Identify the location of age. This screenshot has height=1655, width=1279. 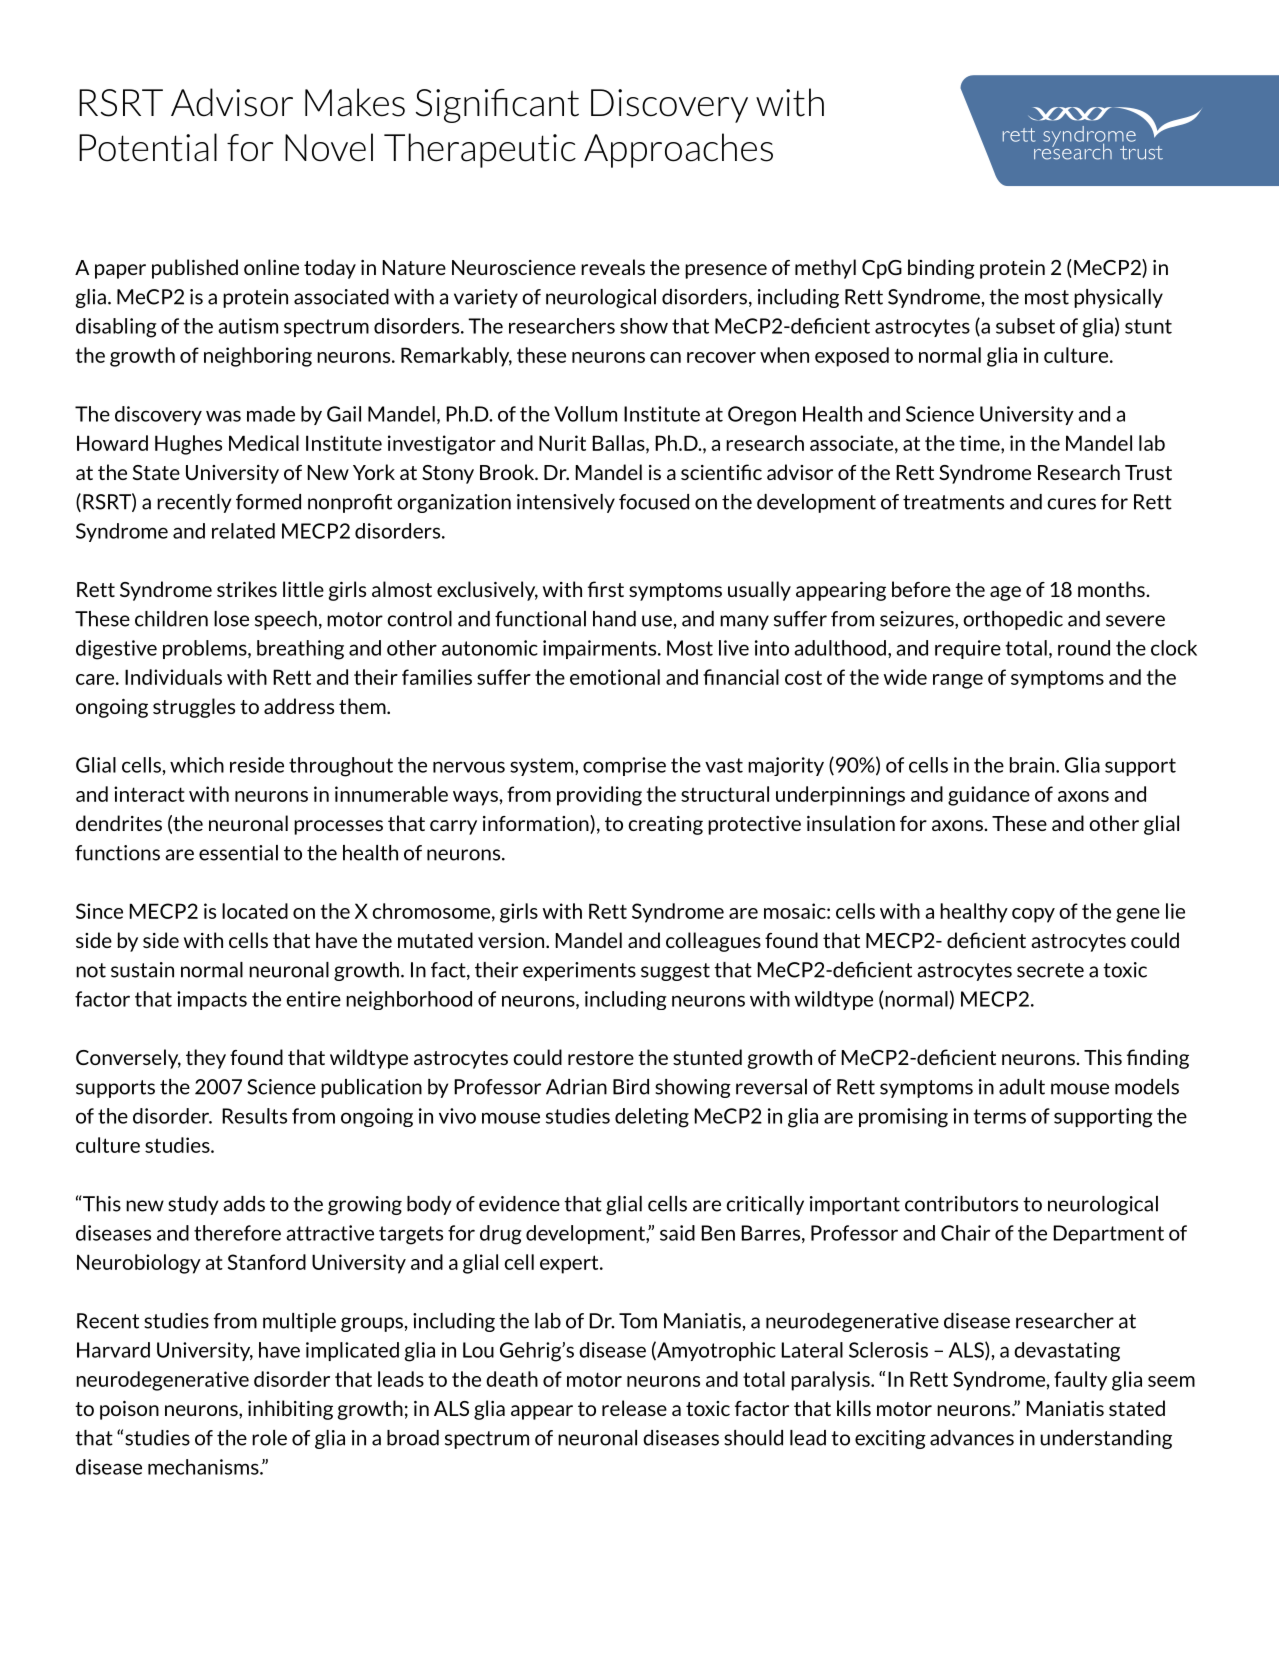
(1005, 593).
